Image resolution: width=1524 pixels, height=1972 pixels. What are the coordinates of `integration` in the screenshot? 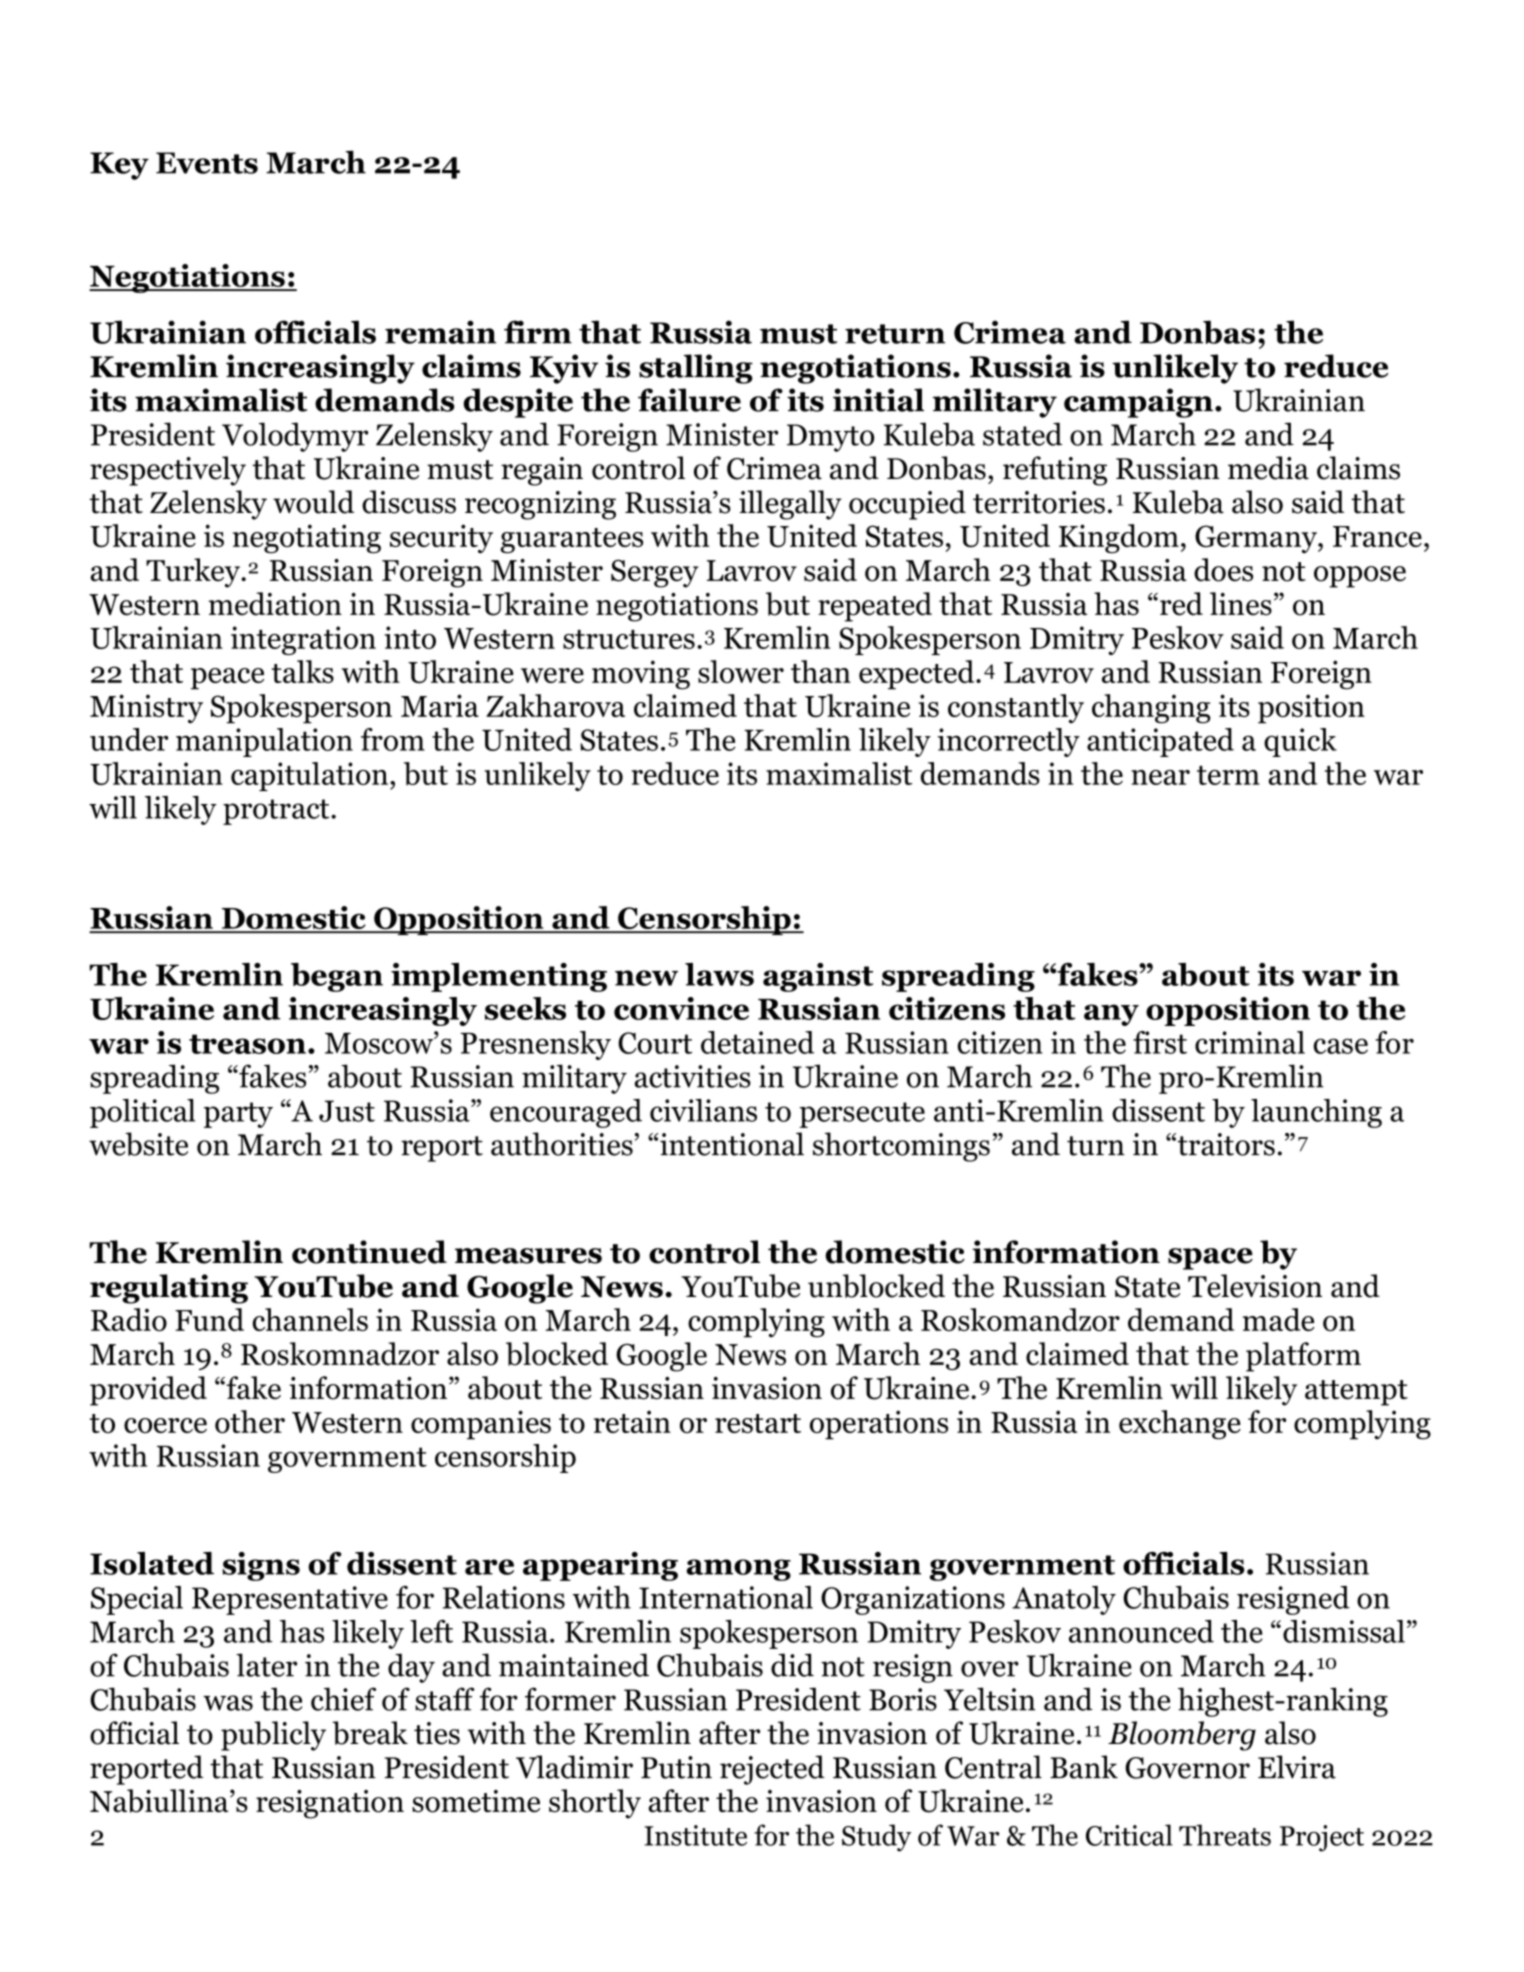 It's located at (303, 640).
